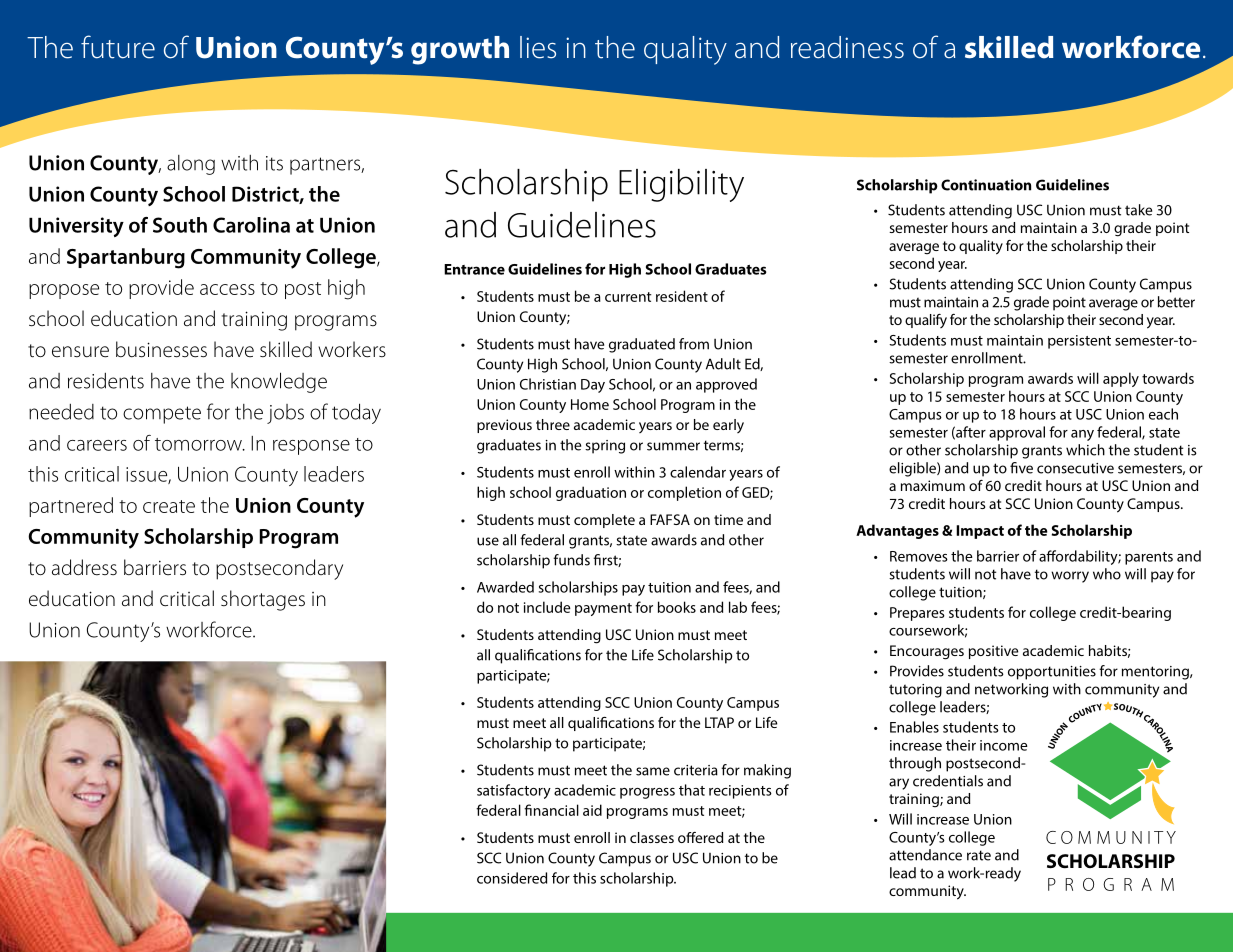 The image size is (1233, 952). What do you see at coordinates (512, 878) in the screenshot?
I see `considered` at bounding box center [512, 878].
